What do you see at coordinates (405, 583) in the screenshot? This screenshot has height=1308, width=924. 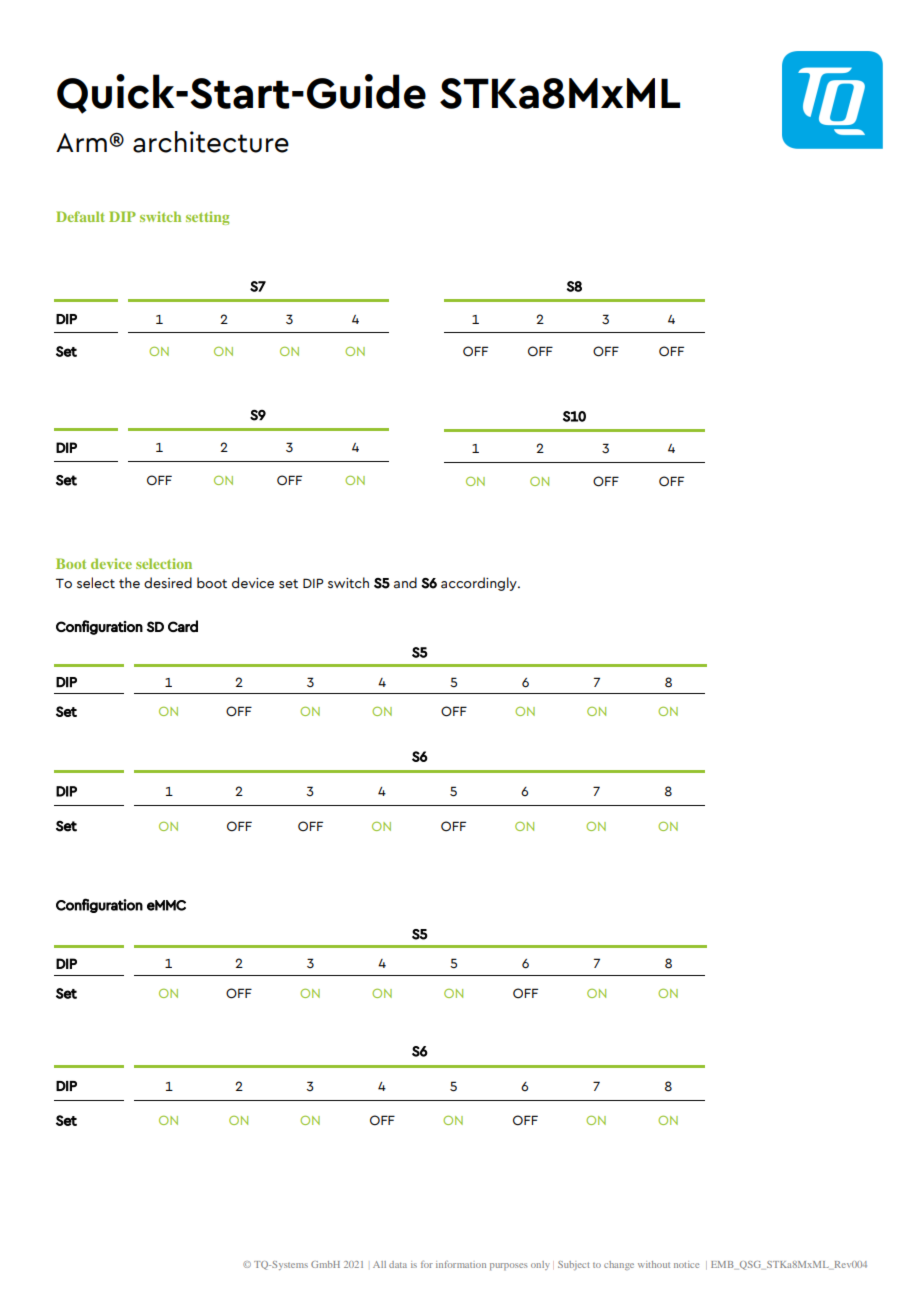 I see `and` at bounding box center [405, 583].
